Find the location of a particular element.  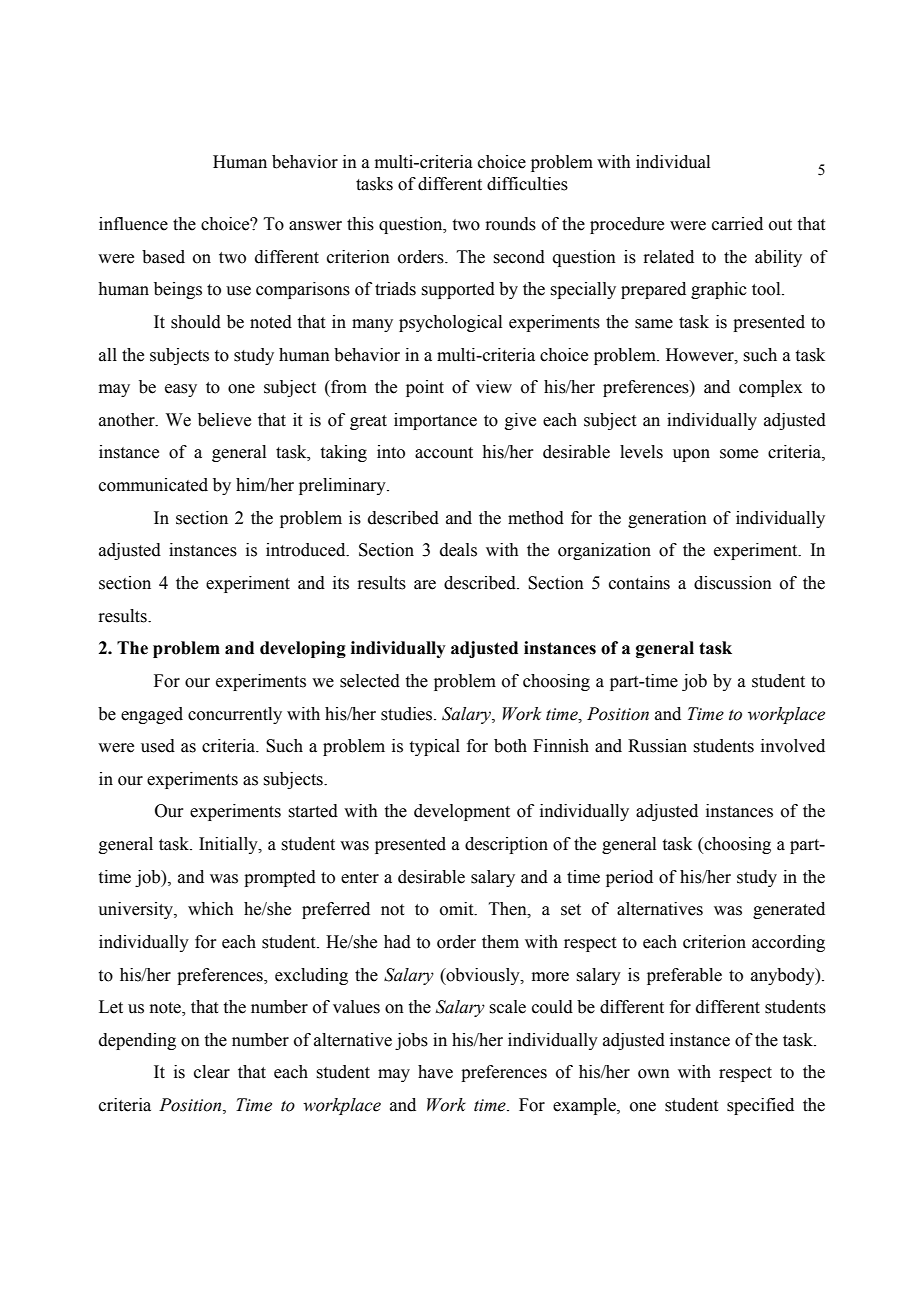

clear is located at coordinates (212, 1072).
